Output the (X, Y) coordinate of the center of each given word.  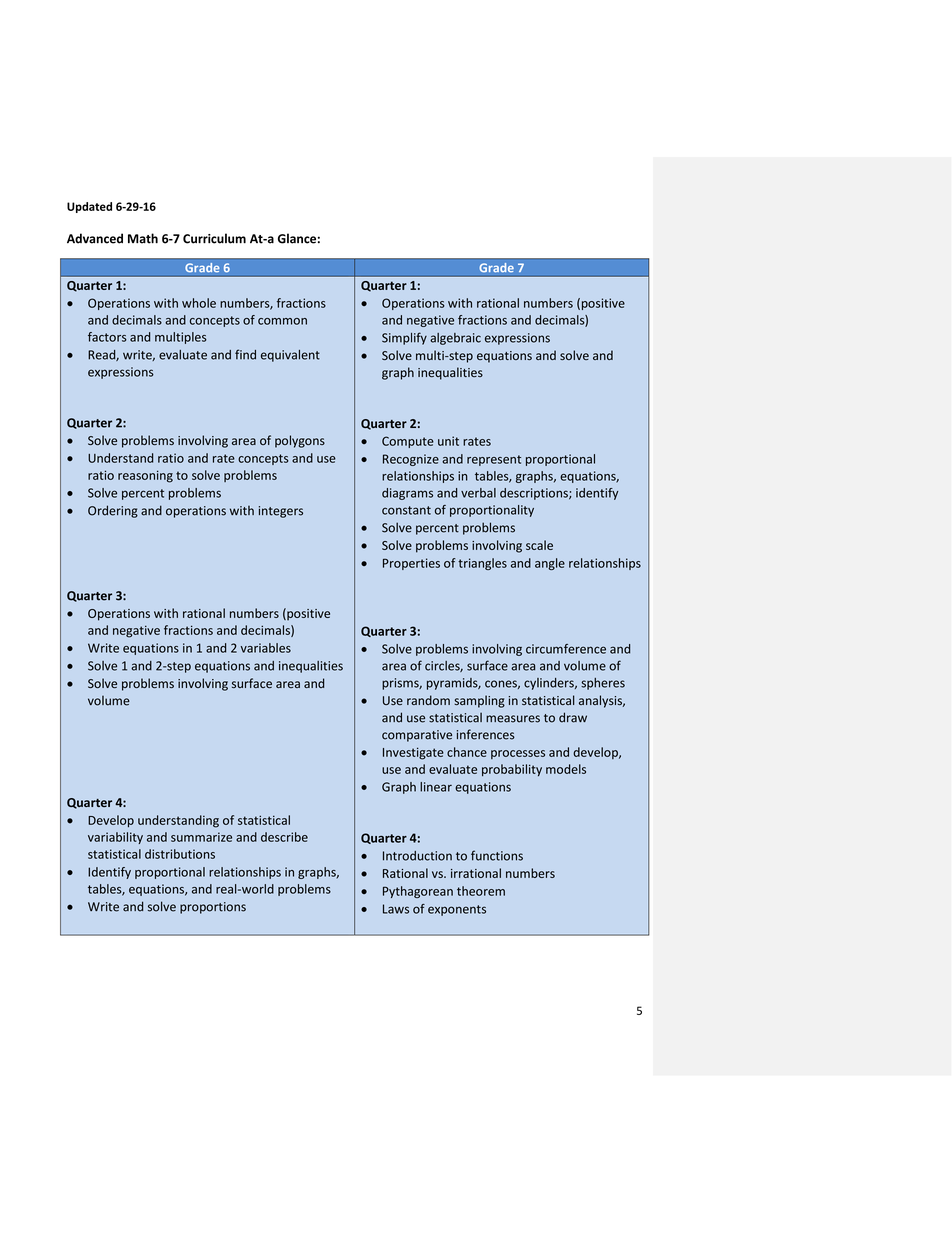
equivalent (290, 356)
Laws (396, 909)
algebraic (455, 339)
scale (539, 545)
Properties (411, 564)
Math (143, 238)
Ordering (113, 511)
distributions (180, 854)
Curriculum (214, 238)
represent (494, 460)
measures (513, 719)
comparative (417, 736)
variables (266, 648)
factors (107, 337)
